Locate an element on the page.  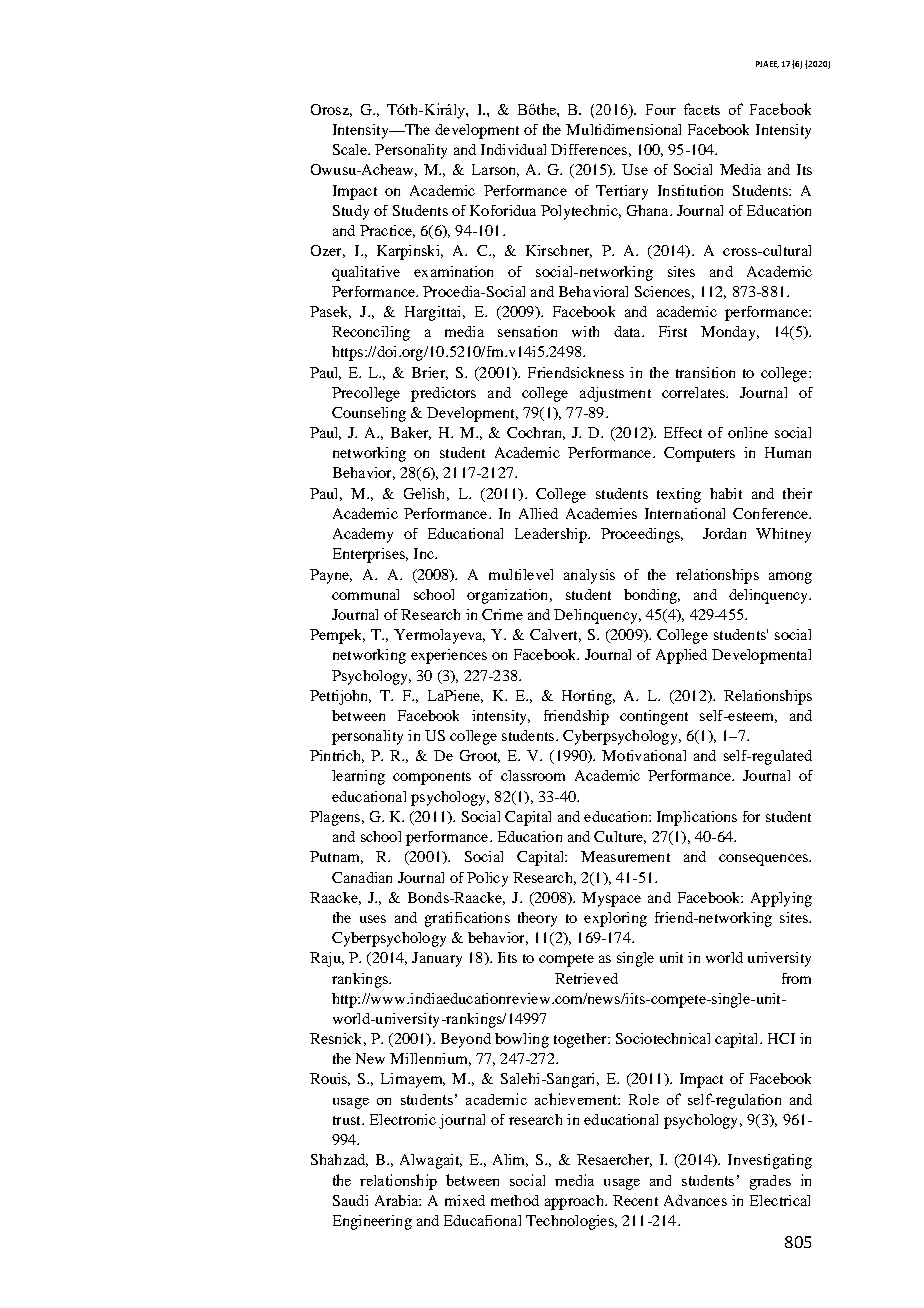
Applied is located at coordinates (681, 656).
